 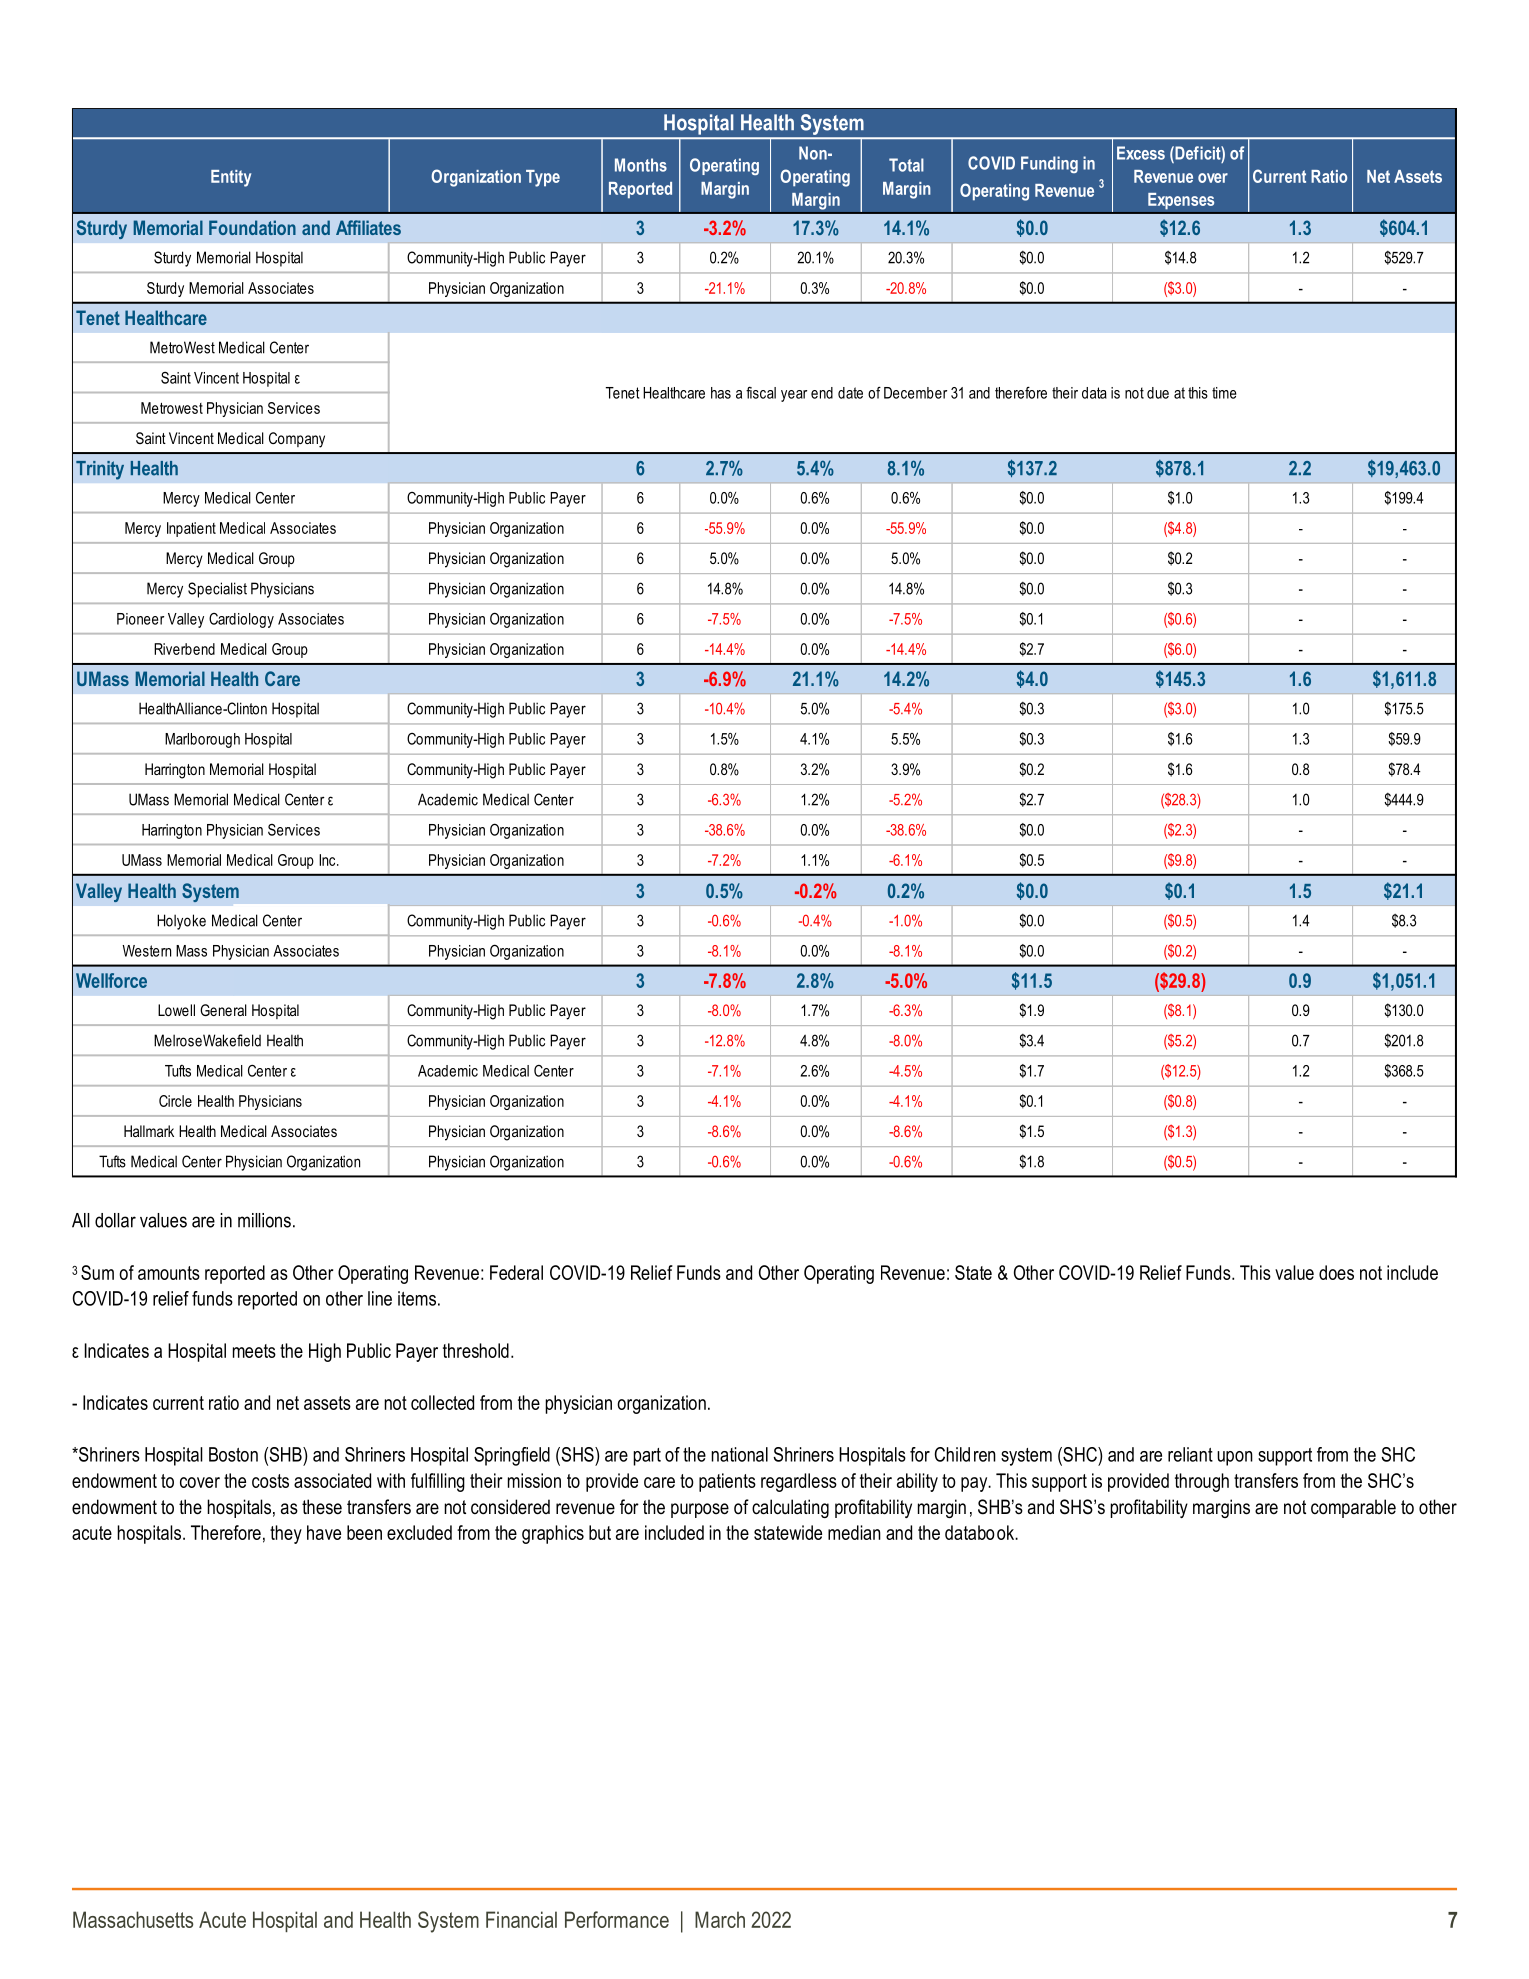 What do you see at coordinates (739, 1454) in the screenshot?
I see `national` at bounding box center [739, 1454].
